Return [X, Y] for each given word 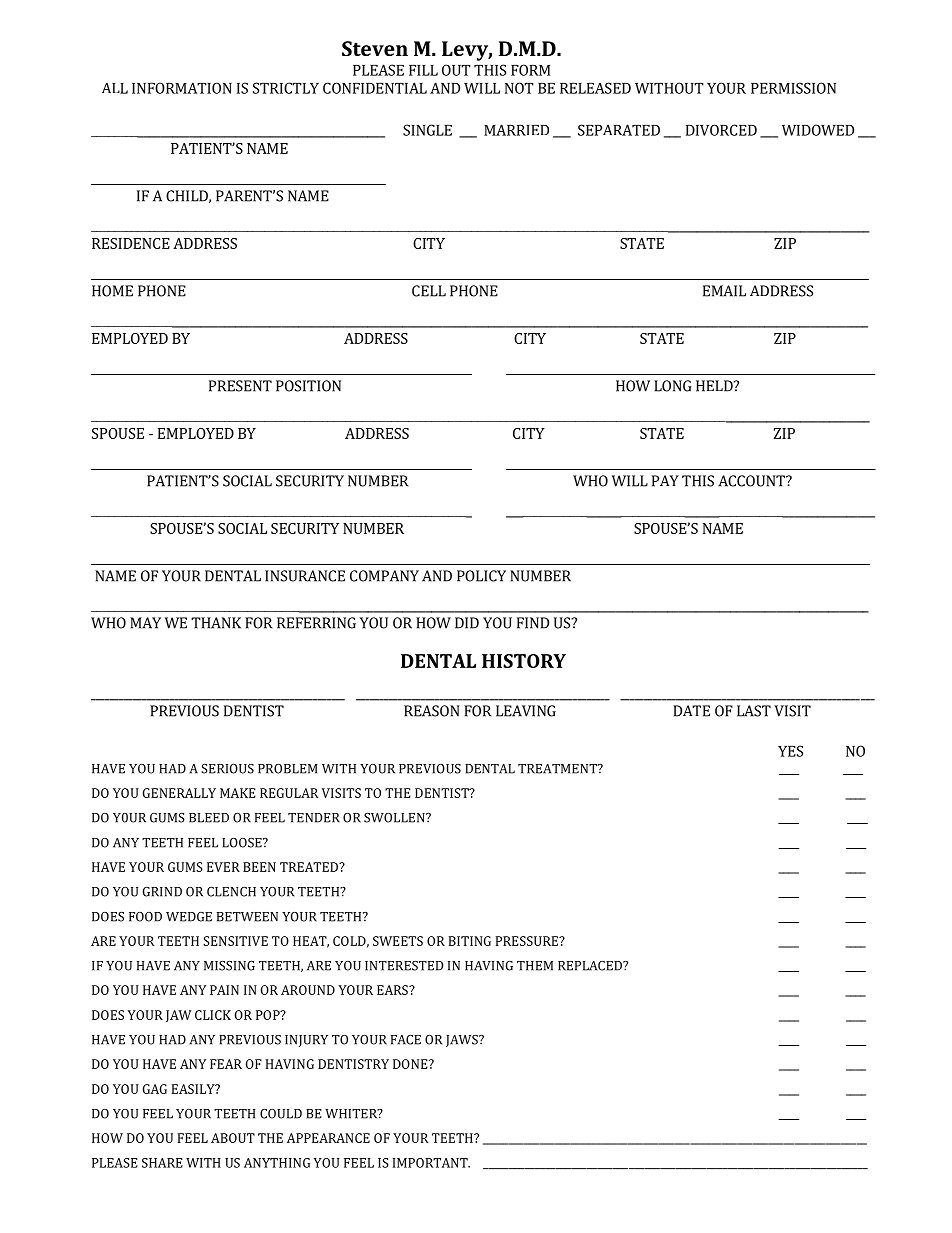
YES [790, 751]
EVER [223, 867]
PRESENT [240, 386]
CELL [429, 291]
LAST [754, 711]
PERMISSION [793, 88]
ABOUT [233, 1138]
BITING [470, 941]
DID [467, 623]
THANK [216, 623]
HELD [715, 386]
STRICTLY [286, 88]
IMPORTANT [431, 1163]
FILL [423, 70]
